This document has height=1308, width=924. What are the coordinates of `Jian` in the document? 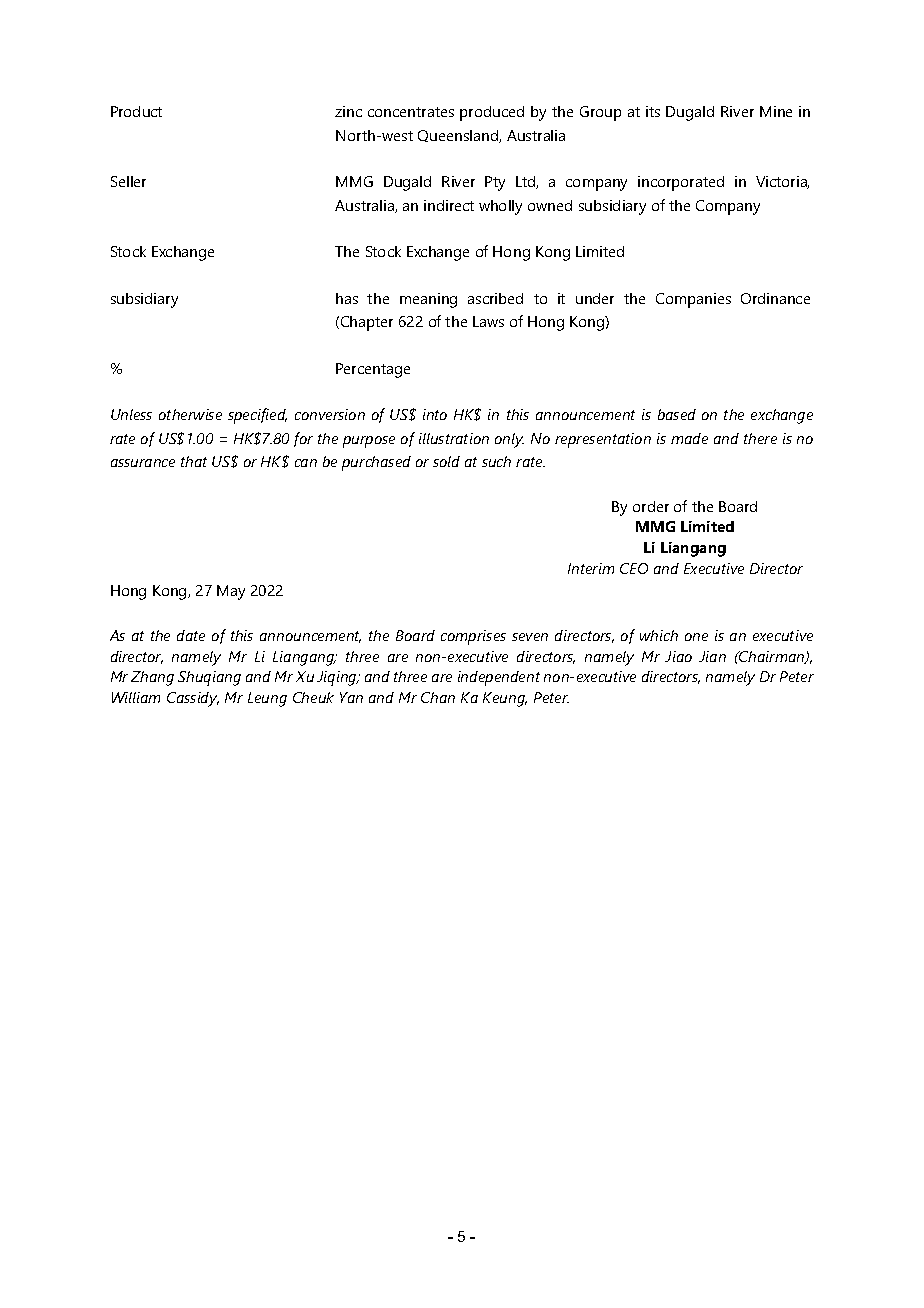 It's located at (712, 656).
